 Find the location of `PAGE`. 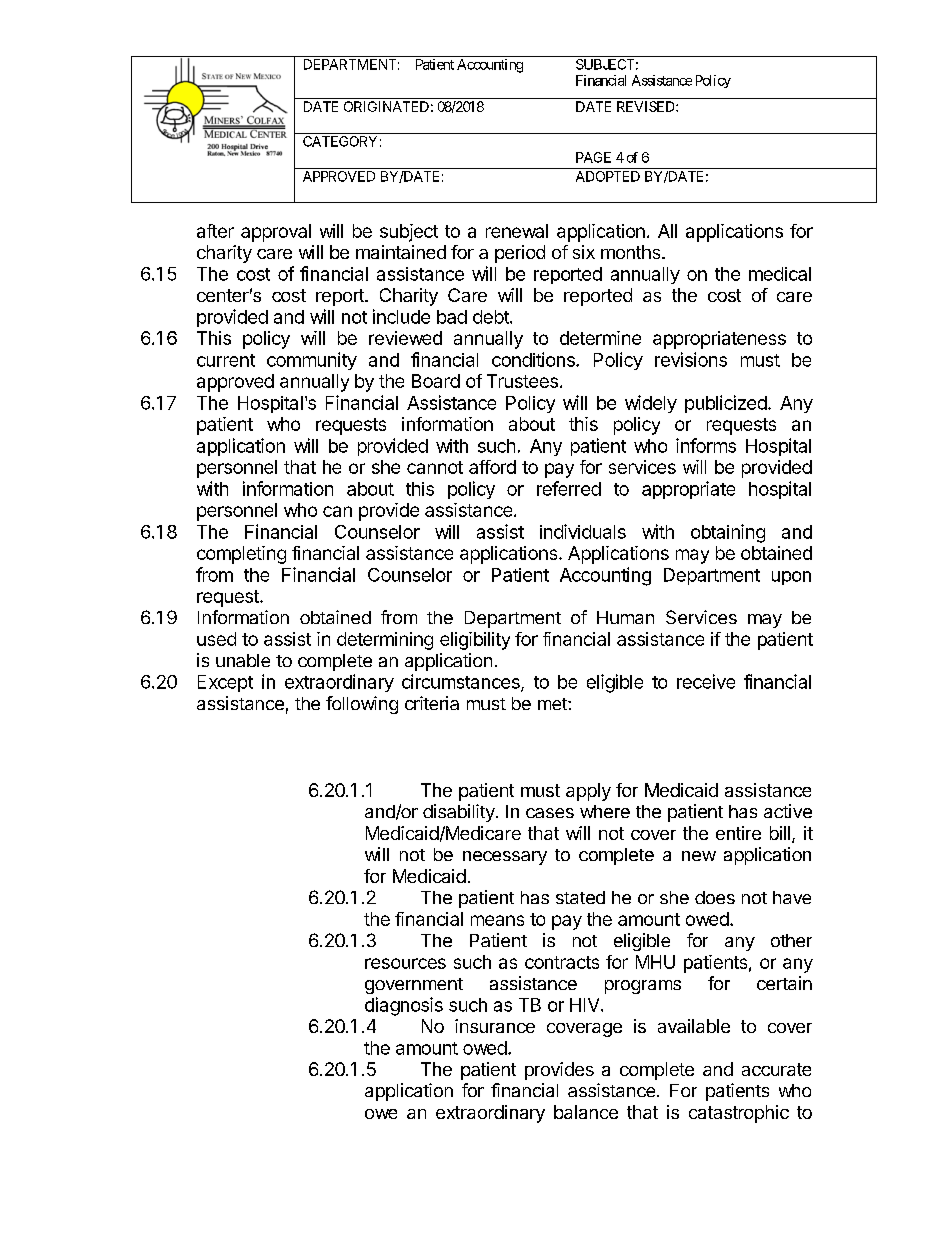

PAGE is located at coordinates (593, 157).
